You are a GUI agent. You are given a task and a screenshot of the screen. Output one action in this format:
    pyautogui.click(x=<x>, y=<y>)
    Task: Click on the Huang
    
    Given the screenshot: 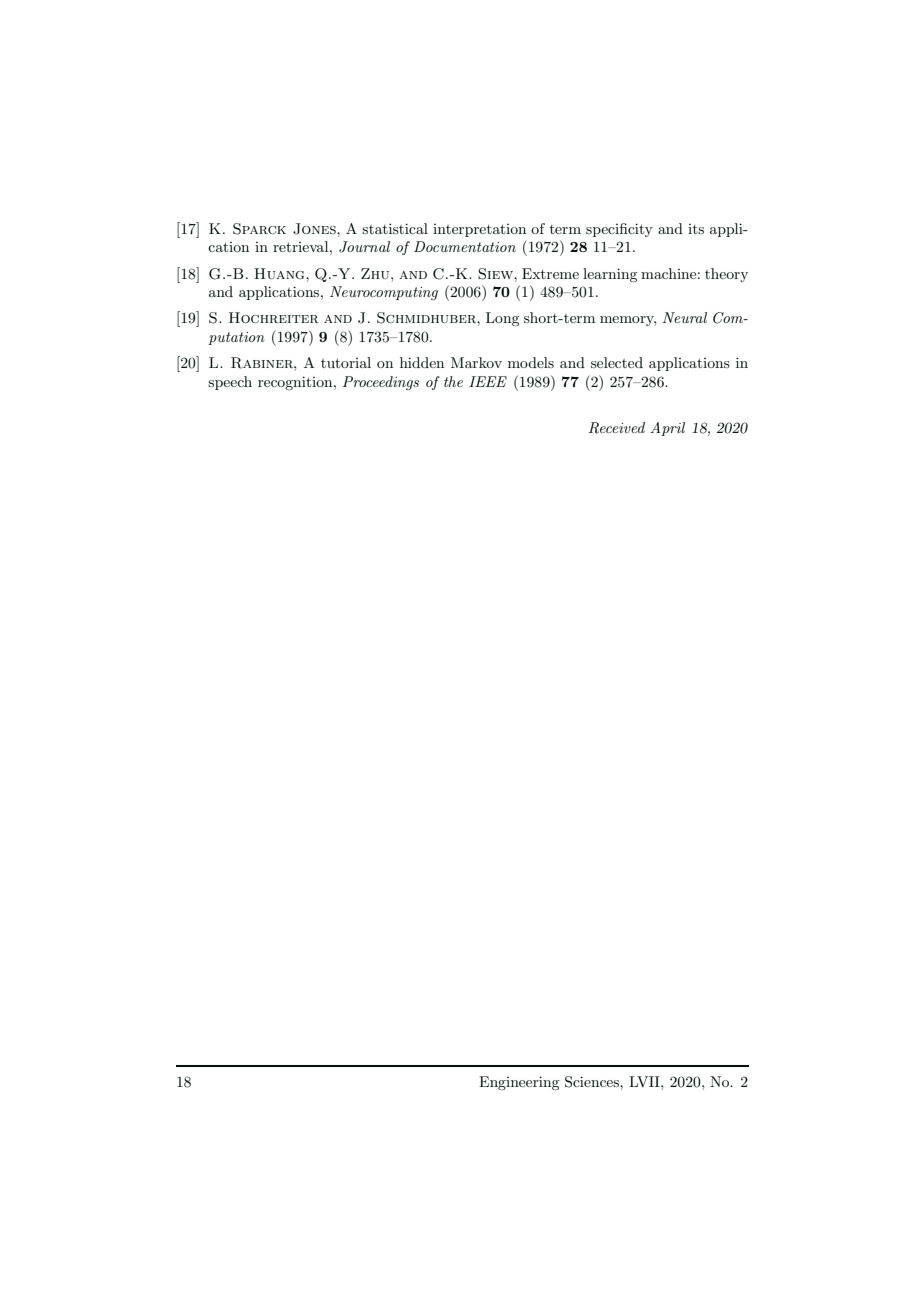 What is the action you would take?
    pyautogui.click(x=280, y=274)
